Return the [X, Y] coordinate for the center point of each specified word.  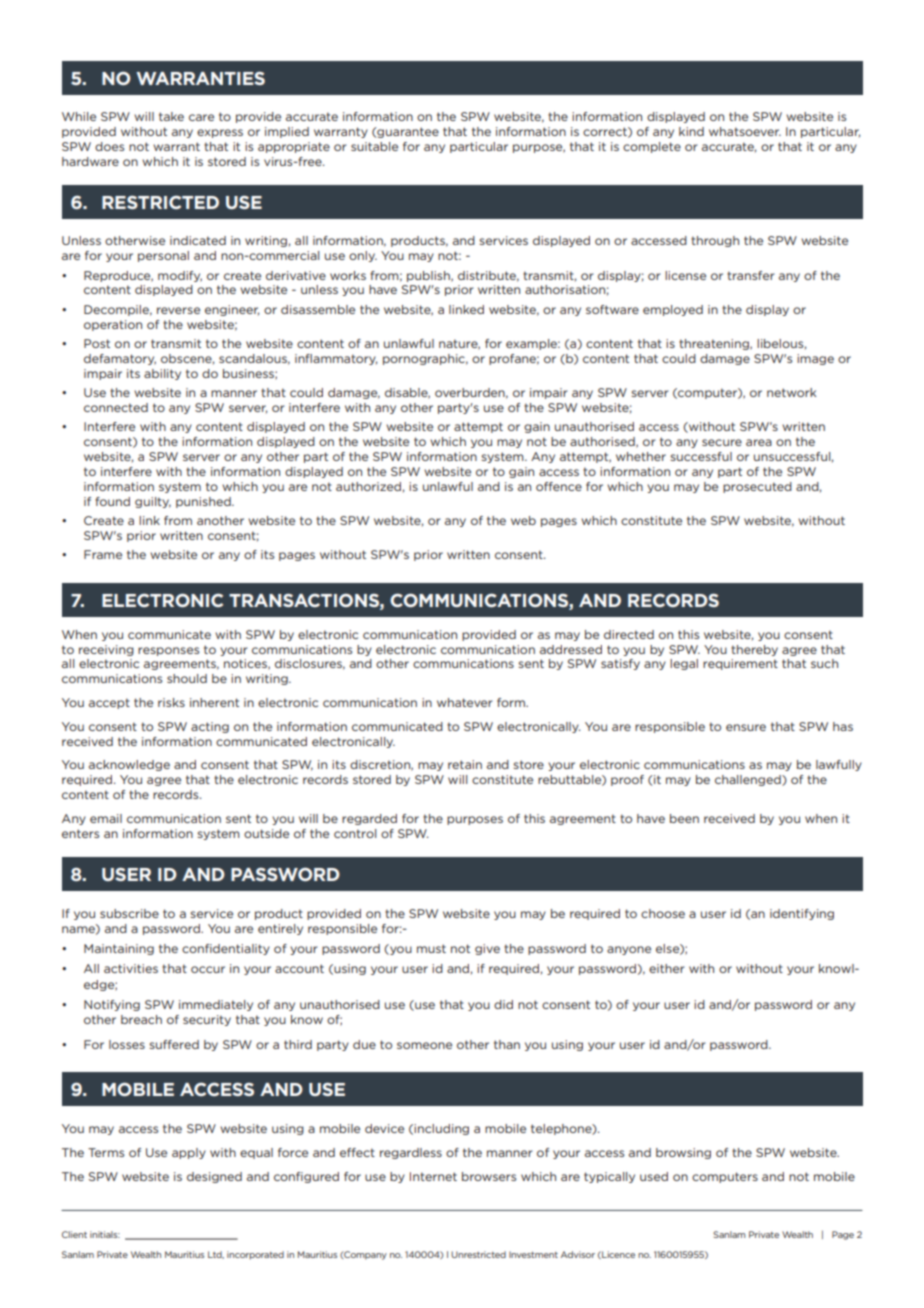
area [759, 442]
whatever [464, 702]
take [171, 116]
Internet [433, 1176]
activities [131, 968]
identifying [802, 914]
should [187, 678]
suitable [374, 146]
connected [116, 407]
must [431, 948]
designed [214, 1177]
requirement [740, 664]
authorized [368, 486]
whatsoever [745, 131]
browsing [683, 1153]
